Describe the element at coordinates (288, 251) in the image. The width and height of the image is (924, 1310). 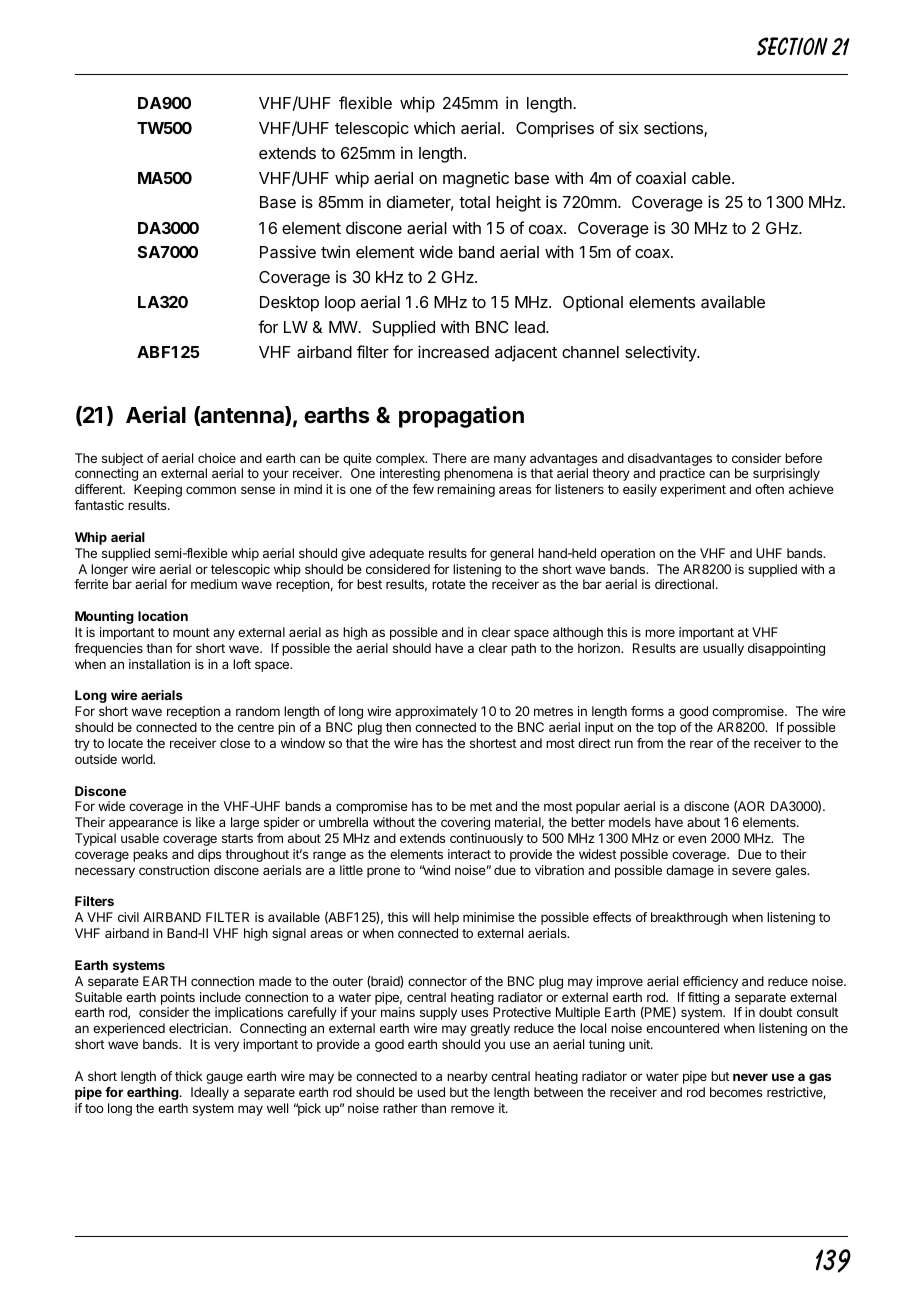
I see `Passive` at that location.
